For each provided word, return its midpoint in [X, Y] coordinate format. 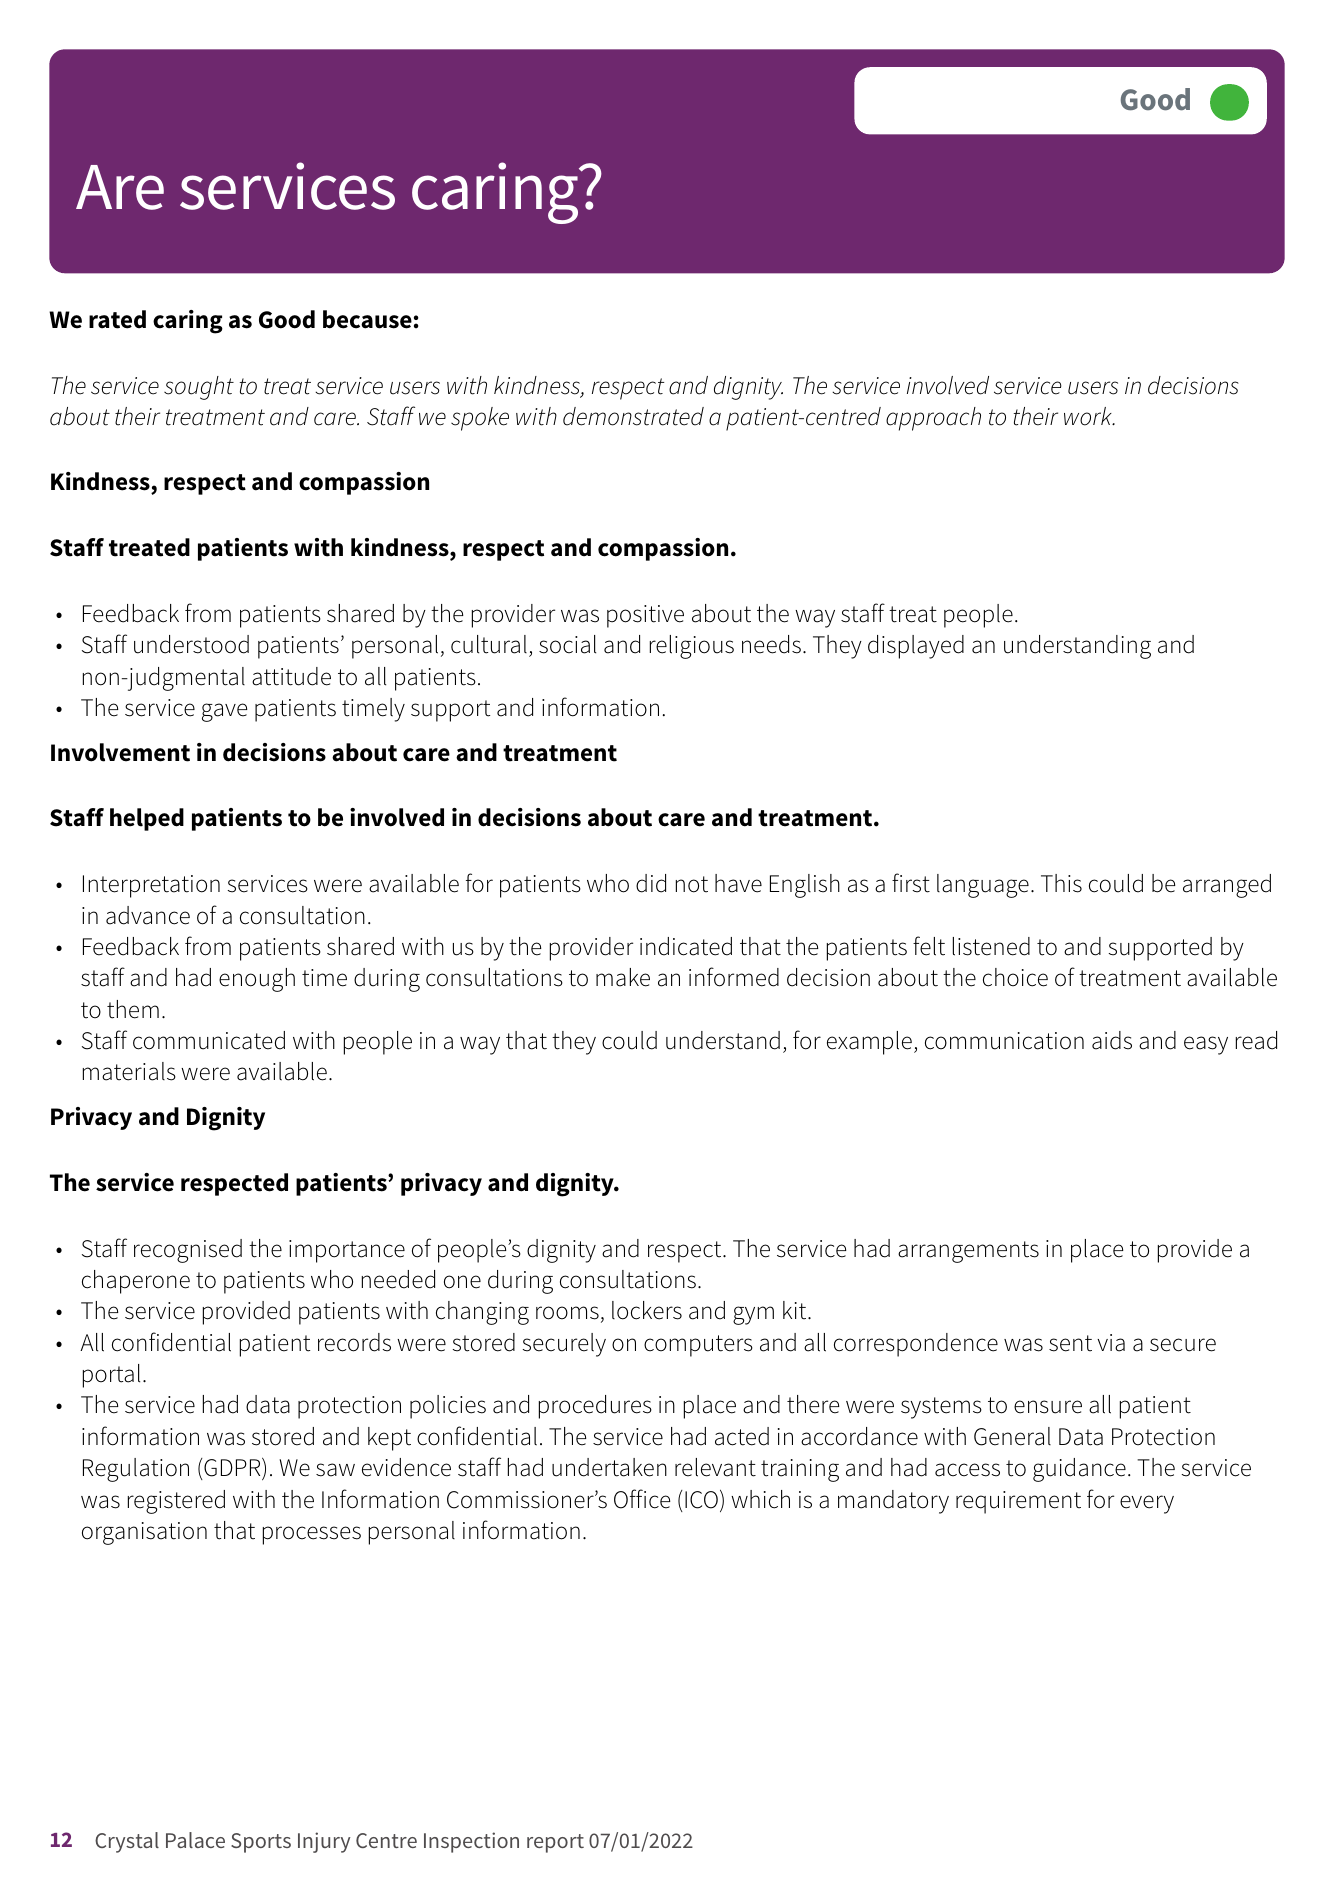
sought [199, 388]
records [354, 1342]
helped [147, 819]
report [555, 1843]
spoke [480, 419]
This [1061, 883]
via [1111, 1343]
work [1089, 416]
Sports [261, 1843]
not [692, 884]
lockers [647, 1310]
